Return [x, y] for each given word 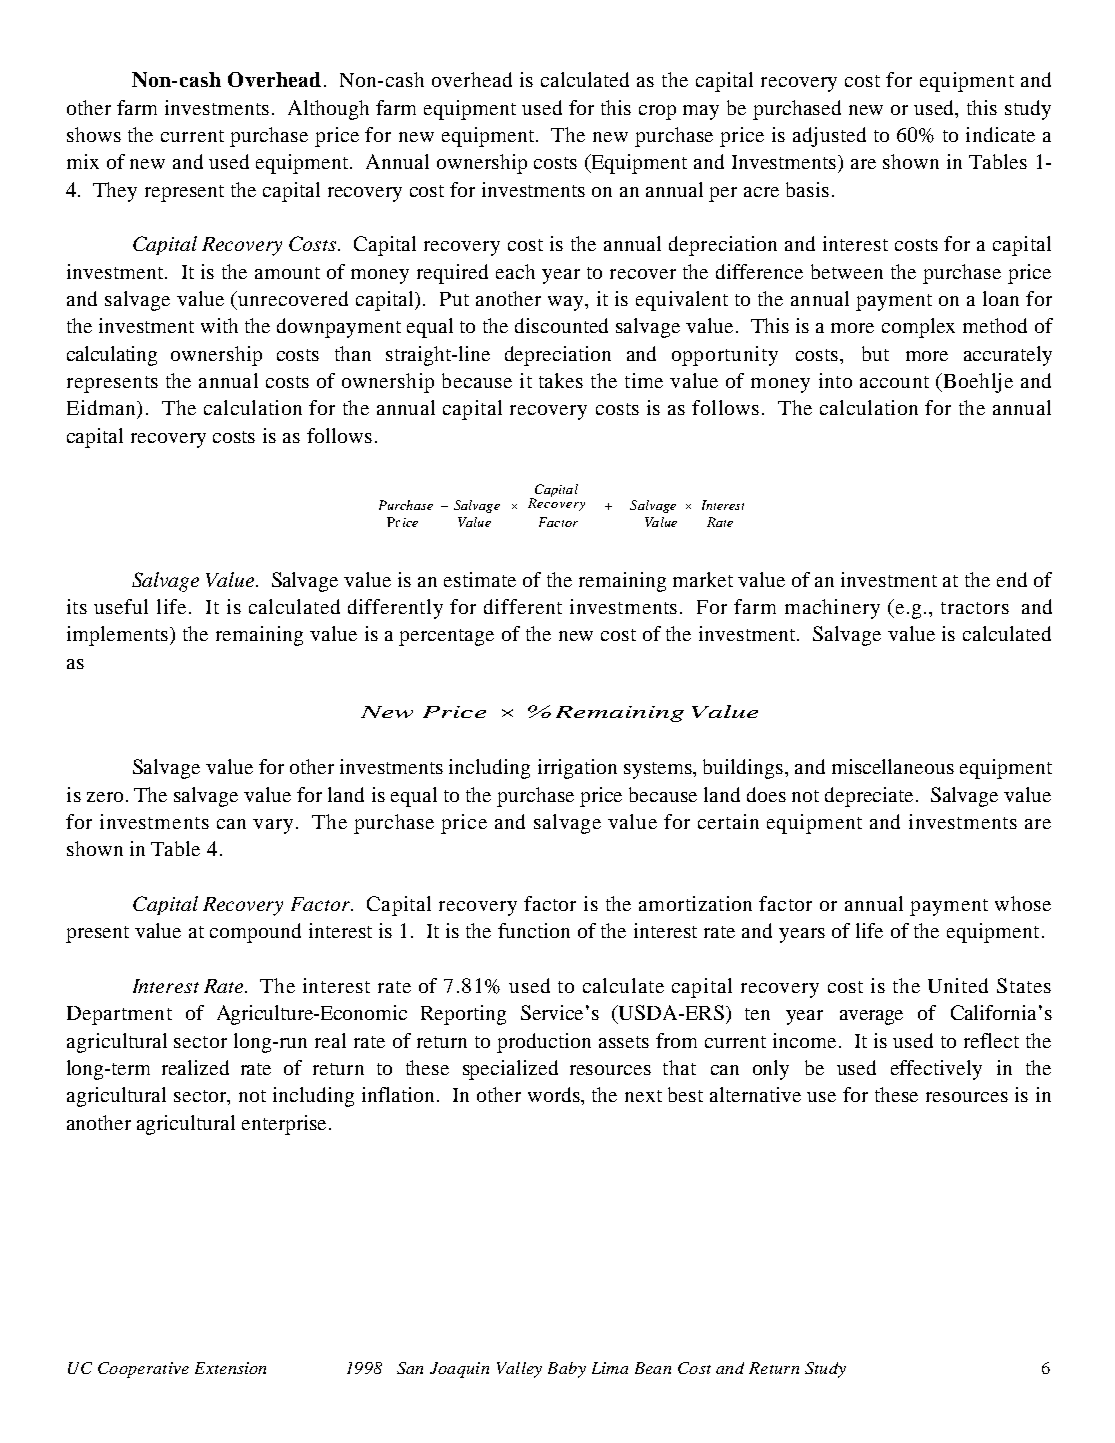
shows [94, 134]
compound [255, 933]
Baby [567, 1370]
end [1012, 579]
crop [657, 112]
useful [121, 606]
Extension [230, 1368]
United [958, 985]
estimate [480, 579]
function [534, 930]
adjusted [829, 137]
